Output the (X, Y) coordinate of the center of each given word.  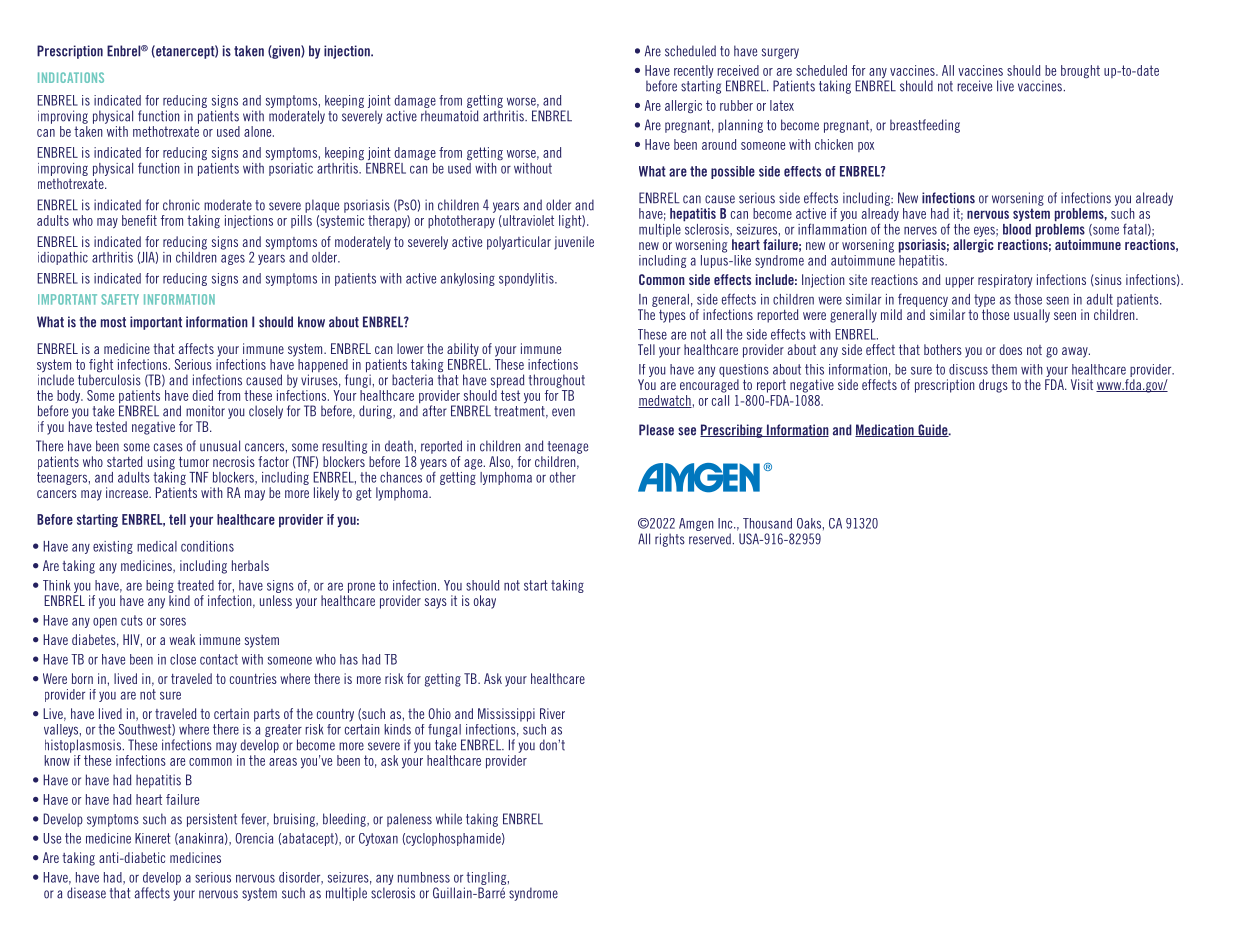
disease (86, 893)
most (113, 322)
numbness (424, 877)
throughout (557, 381)
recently (694, 73)
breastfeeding (925, 126)
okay (485, 602)
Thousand (767, 523)
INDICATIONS (71, 77)
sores (173, 621)
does (1010, 349)
